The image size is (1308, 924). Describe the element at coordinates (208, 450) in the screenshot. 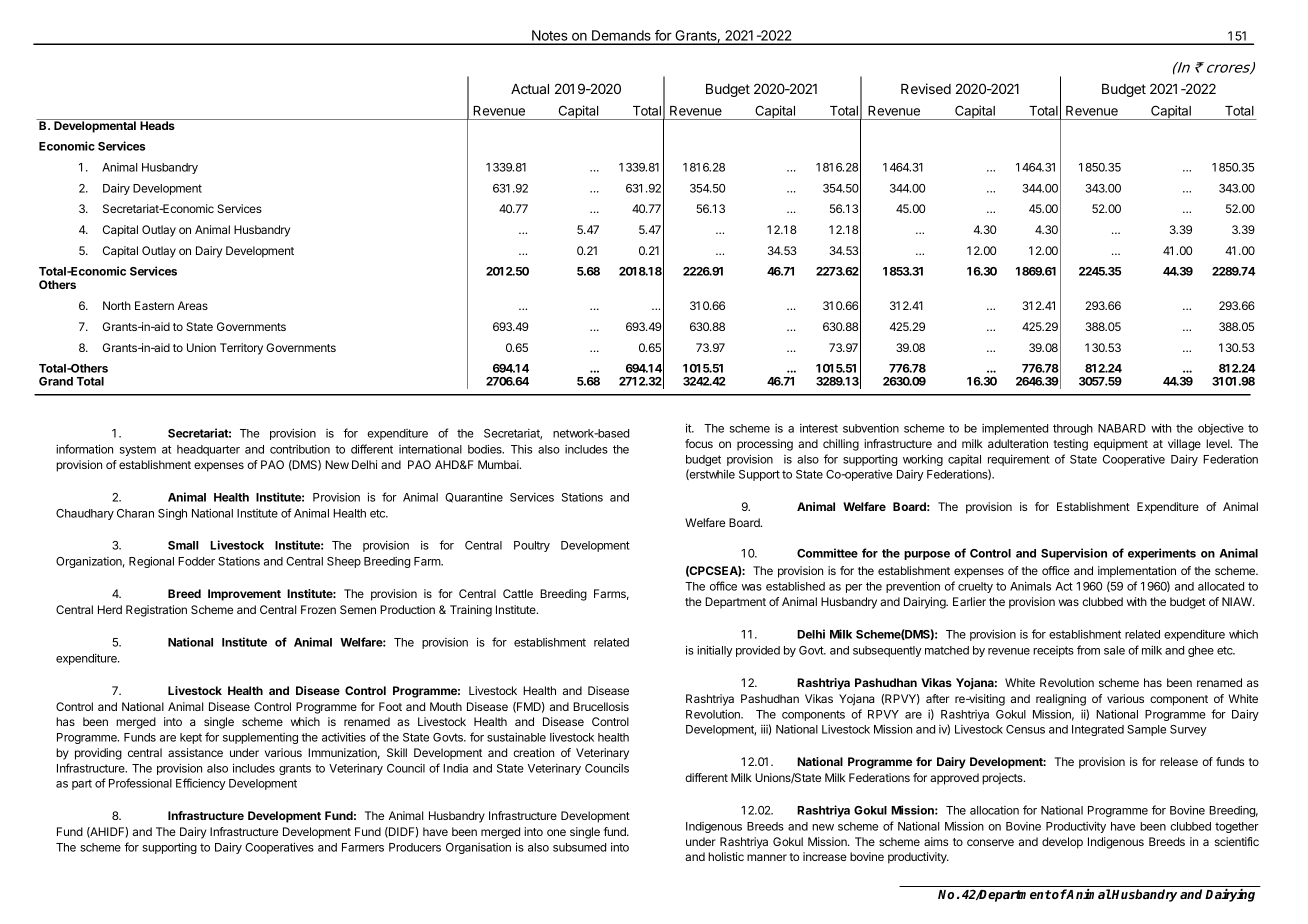

I see `headquarter` at that location.
